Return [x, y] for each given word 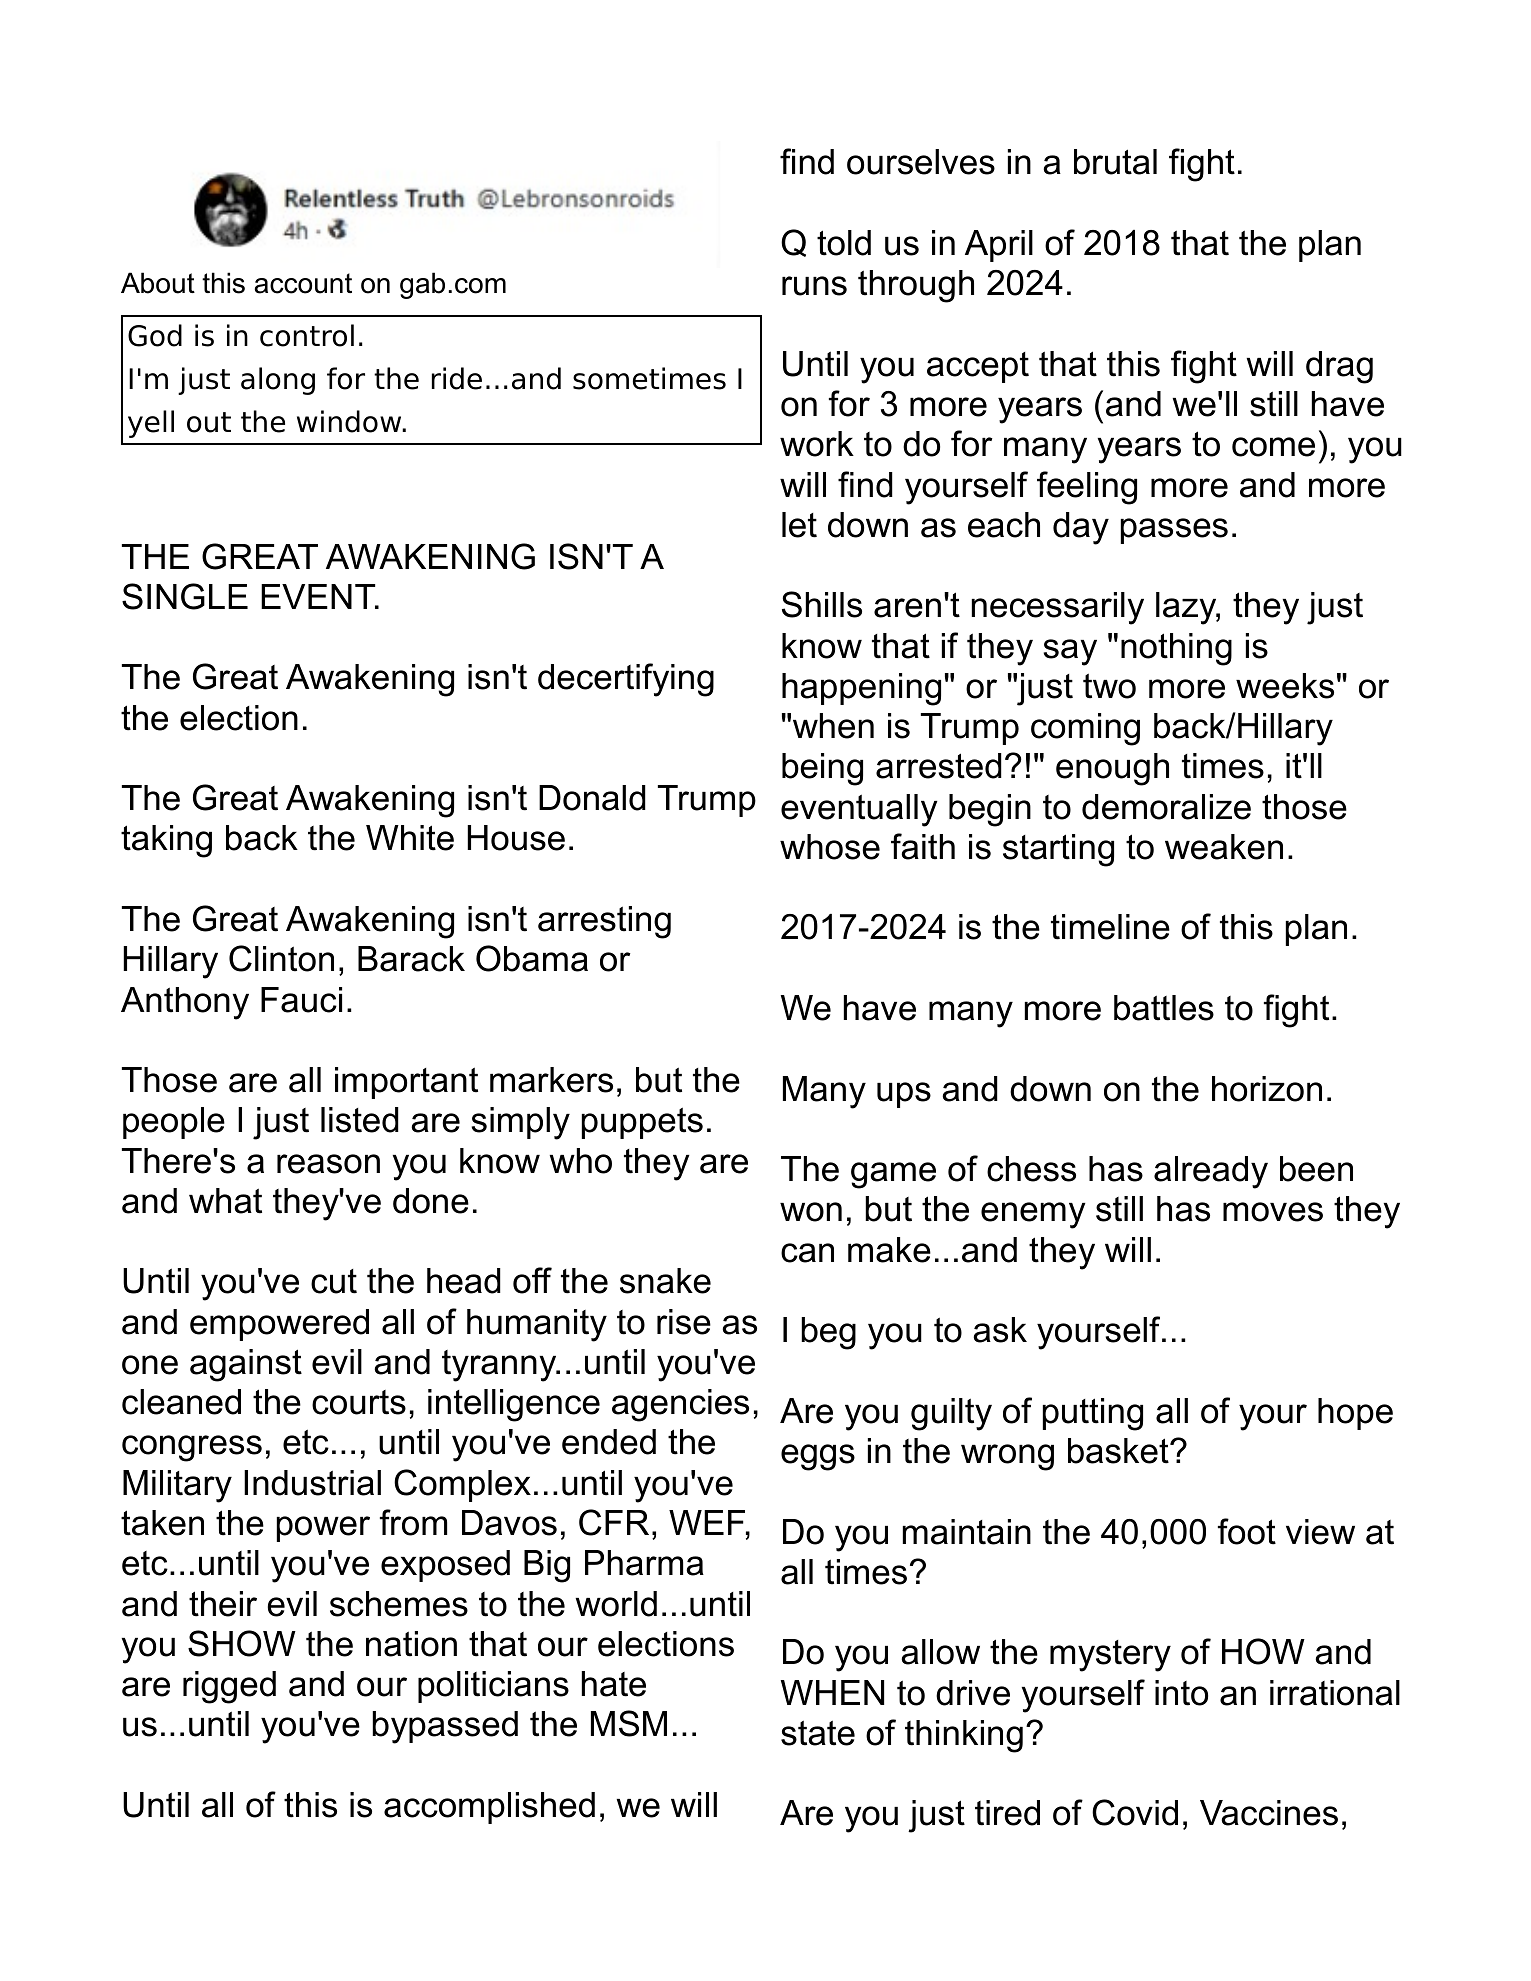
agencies [680, 1405]
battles [1164, 1008]
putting [1093, 1414]
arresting [604, 922]
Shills [822, 604]
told [844, 243]
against [246, 1365]
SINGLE [185, 596]
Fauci [301, 1000]
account [303, 283]
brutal [1115, 162]
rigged [229, 1687]
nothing [1176, 649]
